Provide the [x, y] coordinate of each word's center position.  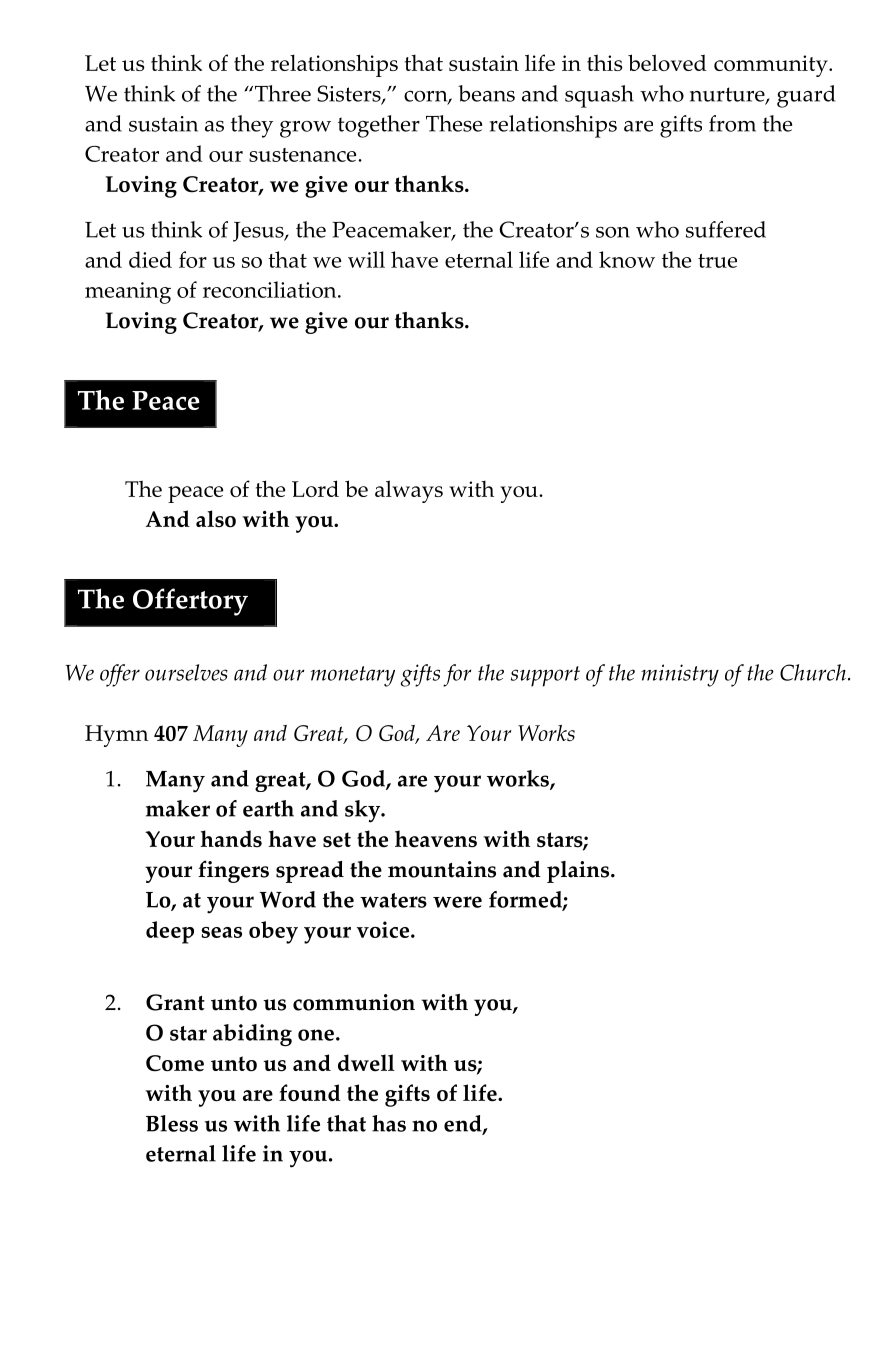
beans [486, 93]
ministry [680, 675]
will [366, 259]
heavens [436, 839]
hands [231, 839]
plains [579, 872]
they [252, 126]
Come [175, 1063]
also [216, 519]
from [732, 123]
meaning [128, 293]
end [464, 1124]
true [717, 261]
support [545, 676]
